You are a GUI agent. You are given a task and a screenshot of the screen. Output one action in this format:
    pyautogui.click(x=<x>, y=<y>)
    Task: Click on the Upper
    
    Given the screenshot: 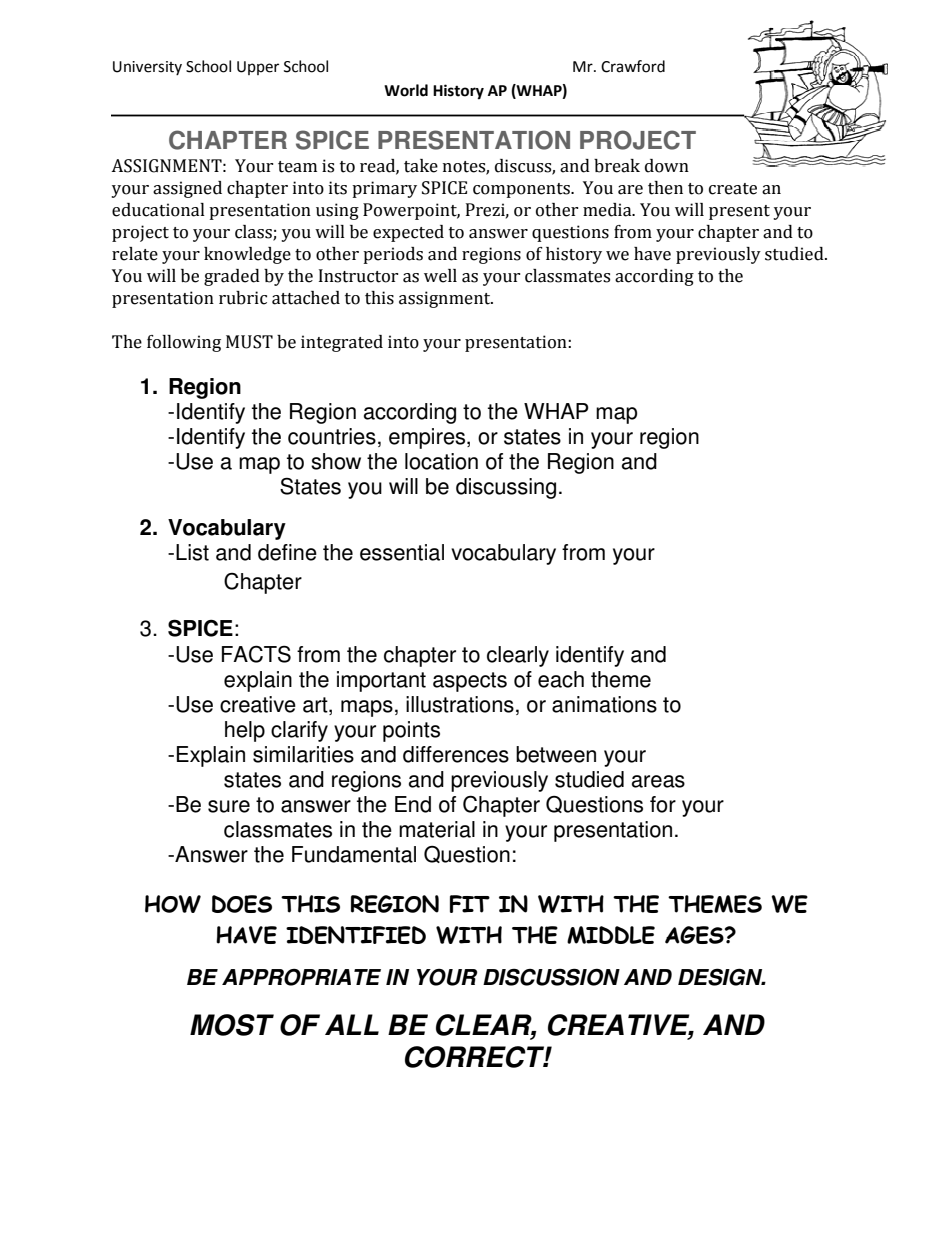 What is the action you would take?
    pyautogui.click(x=258, y=68)
